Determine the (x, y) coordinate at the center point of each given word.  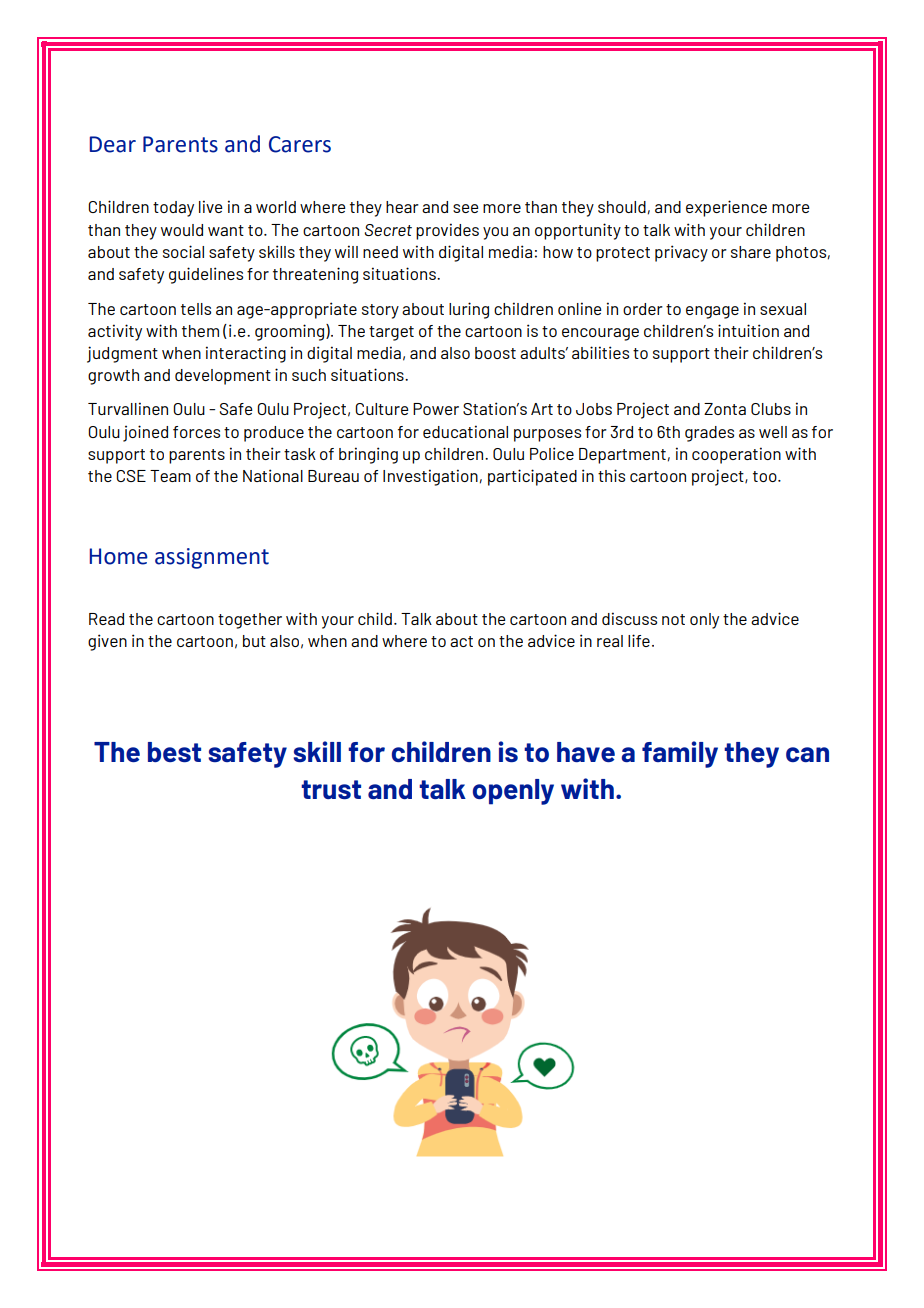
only (704, 621)
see (466, 208)
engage (712, 312)
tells (196, 309)
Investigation (430, 477)
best (174, 752)
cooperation (736, 455)
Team (170, 476)
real (610, 641)
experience (726, 208)
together (250, 621)
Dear (113, 144)
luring (469, 310)
